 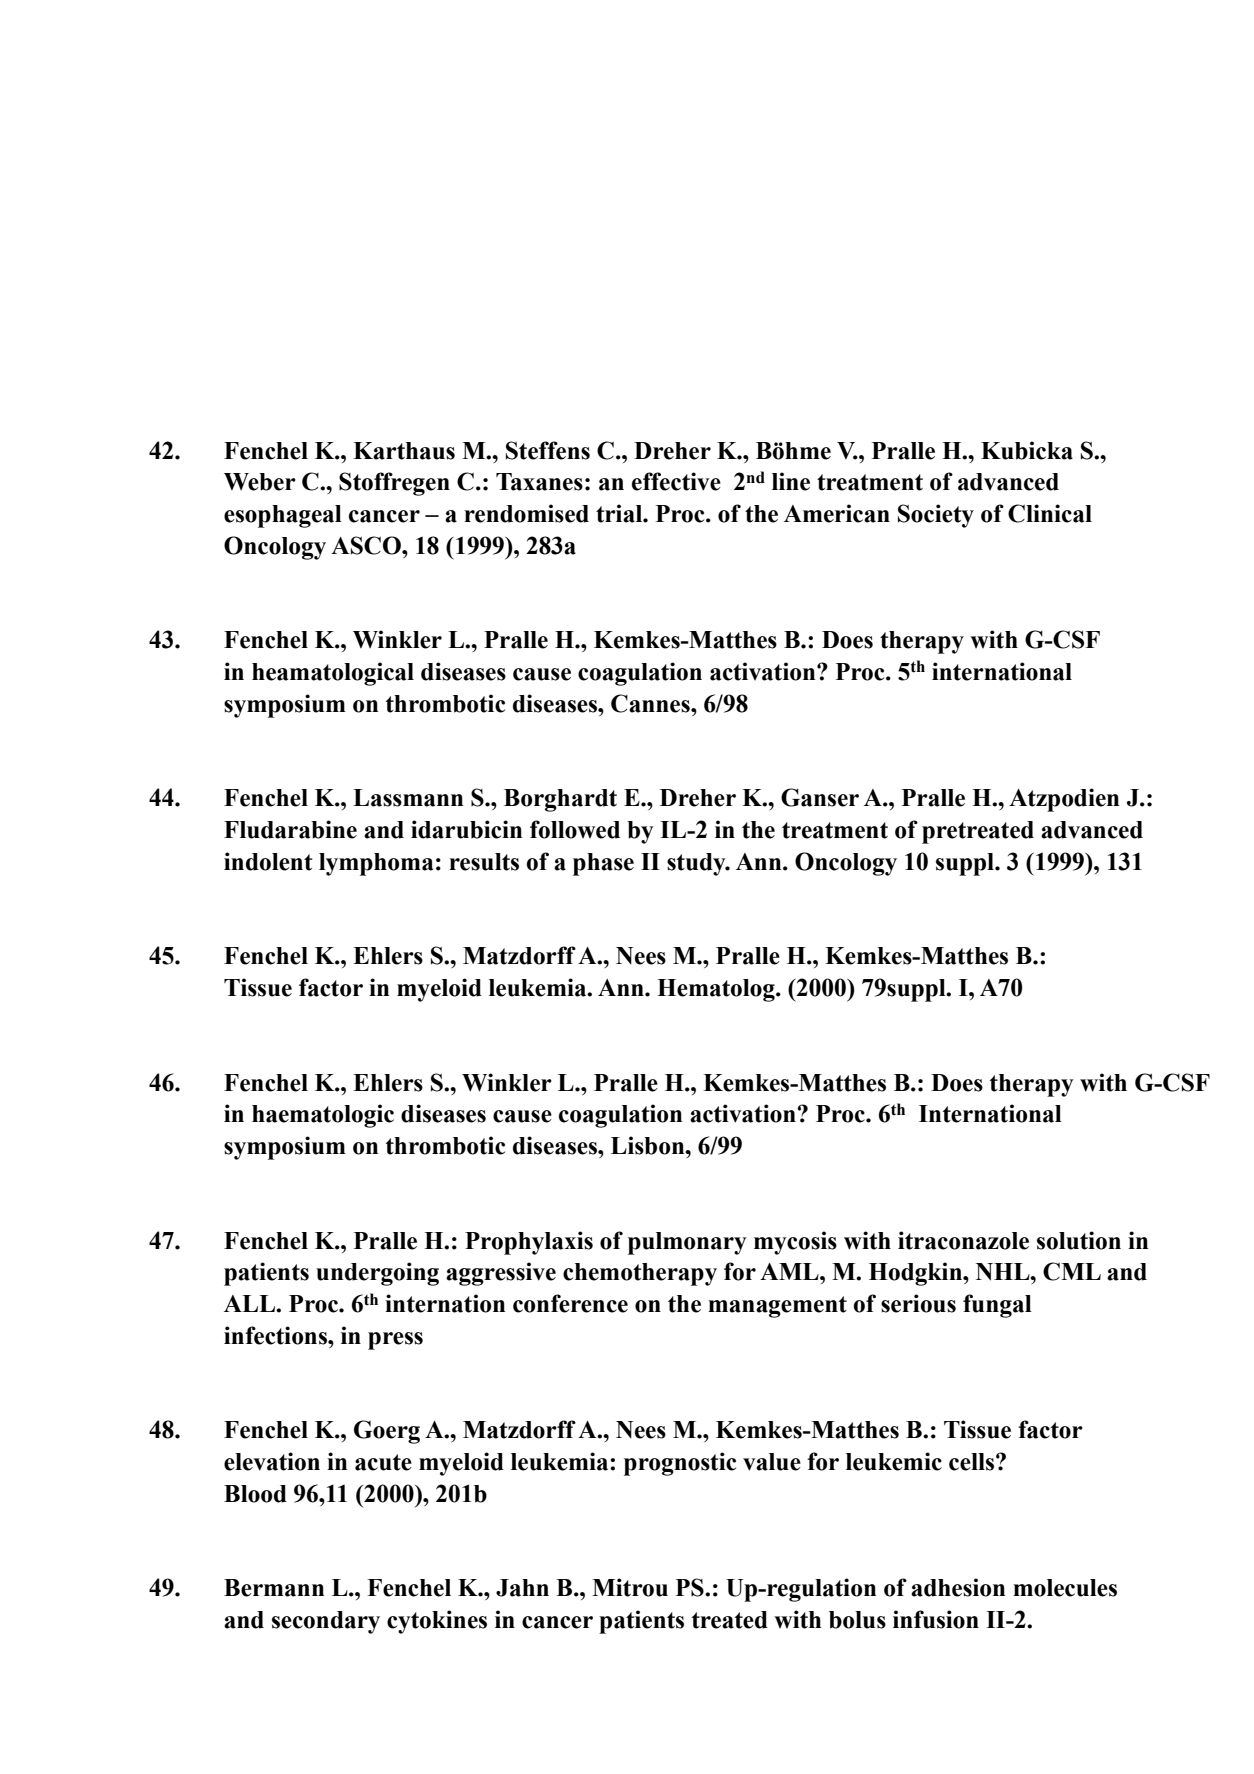 I want to click on lymphoma, so click(x=376, y=864).
